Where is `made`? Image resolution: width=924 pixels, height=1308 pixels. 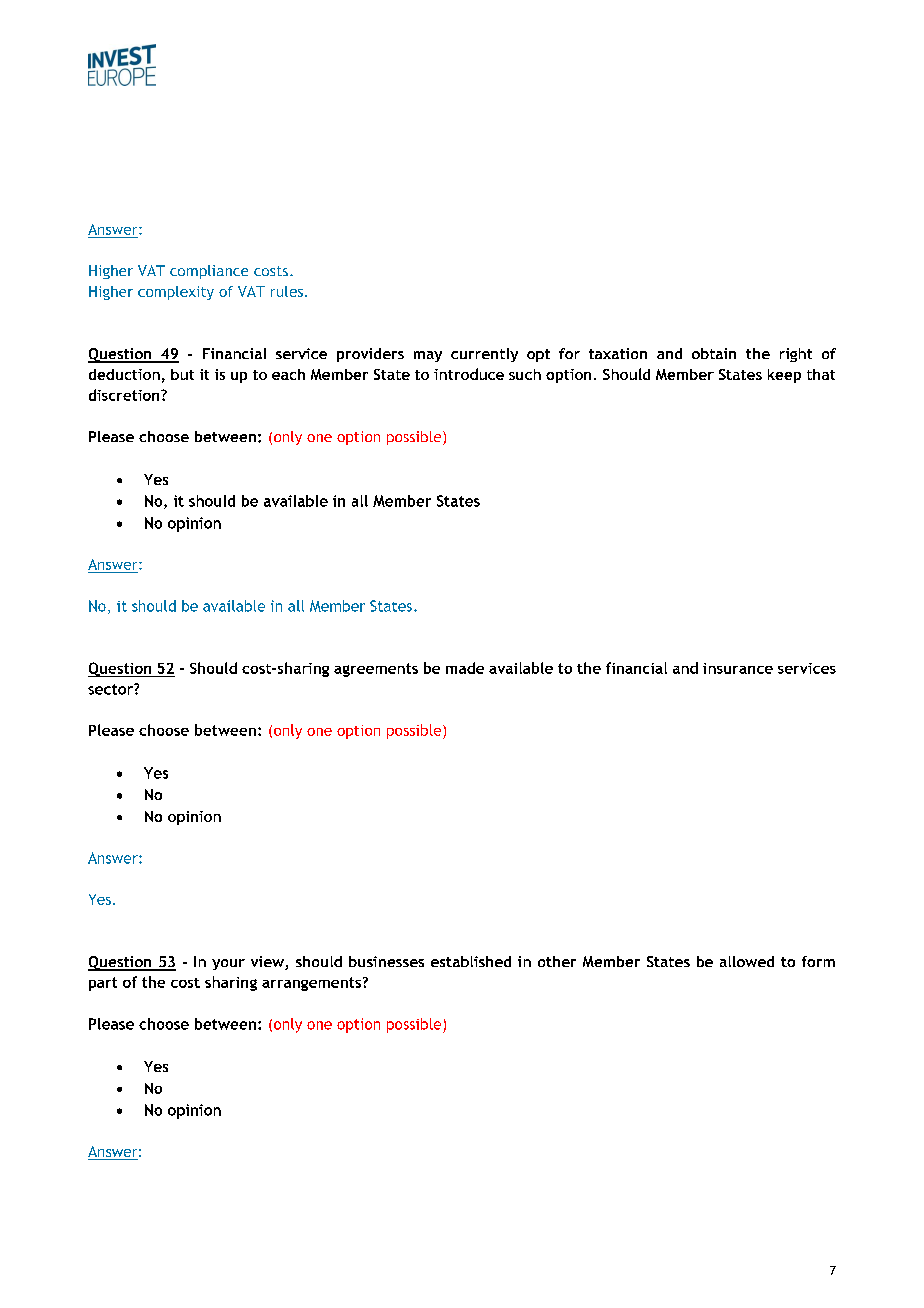
made is located at coordinates (465, 668).
